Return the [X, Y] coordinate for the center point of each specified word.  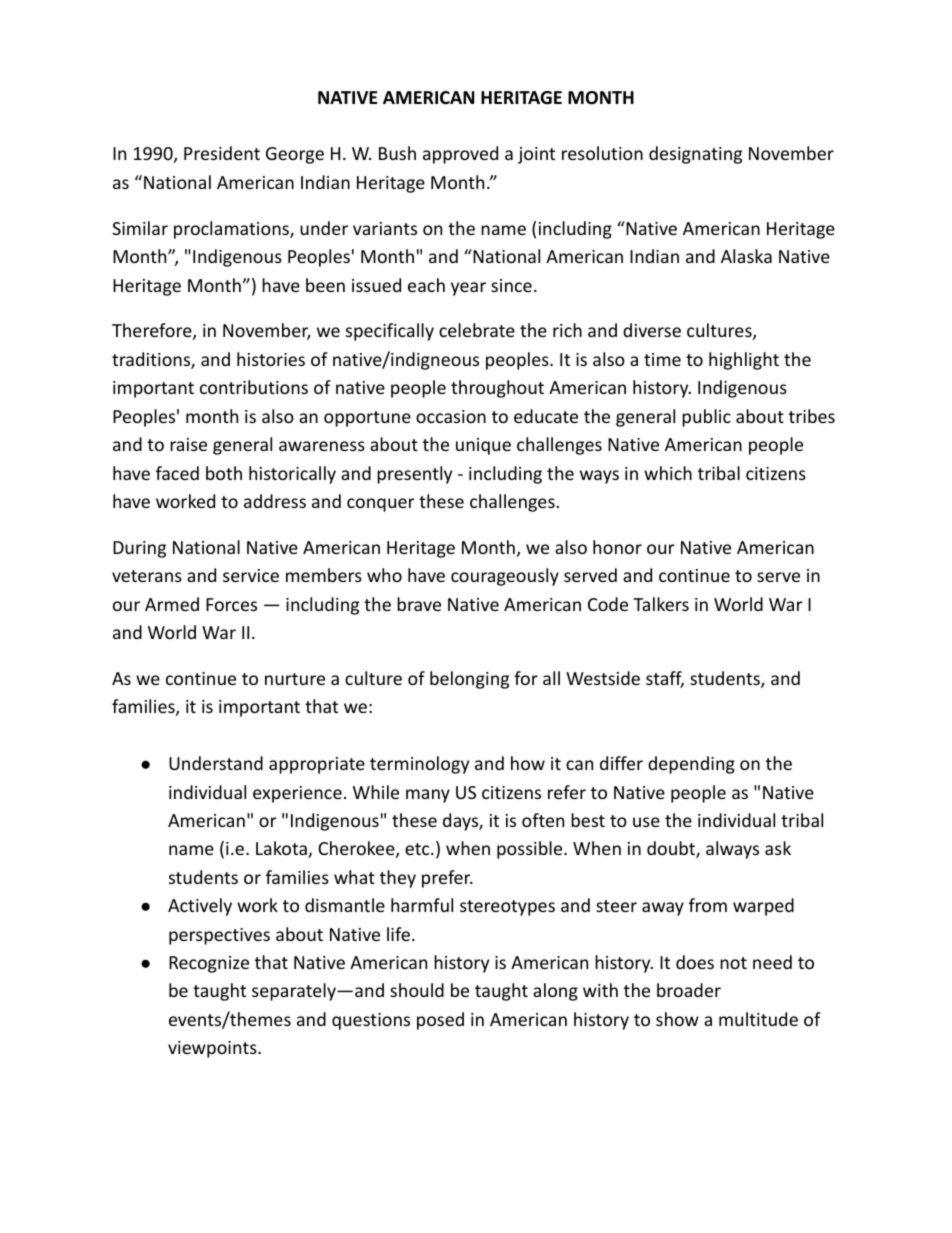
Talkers [661, 604]
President [222, 153]
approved [460, 155]
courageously [505, 577]
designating [695, 155]
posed [440, 1021]
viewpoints [213, 1049]
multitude [758, 1019]
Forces [231, 604]
